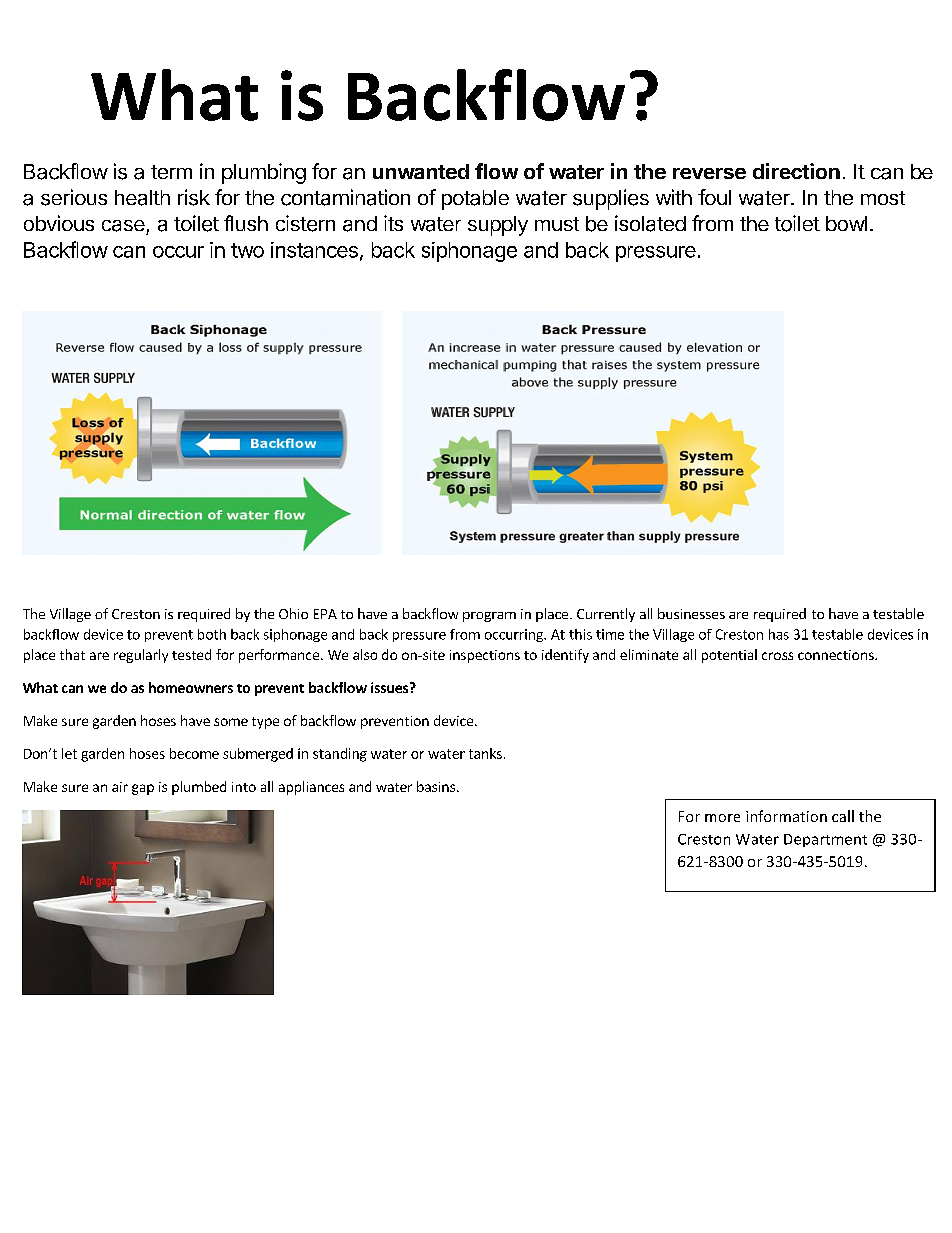  I want to click on potable, so click(475, 200).
